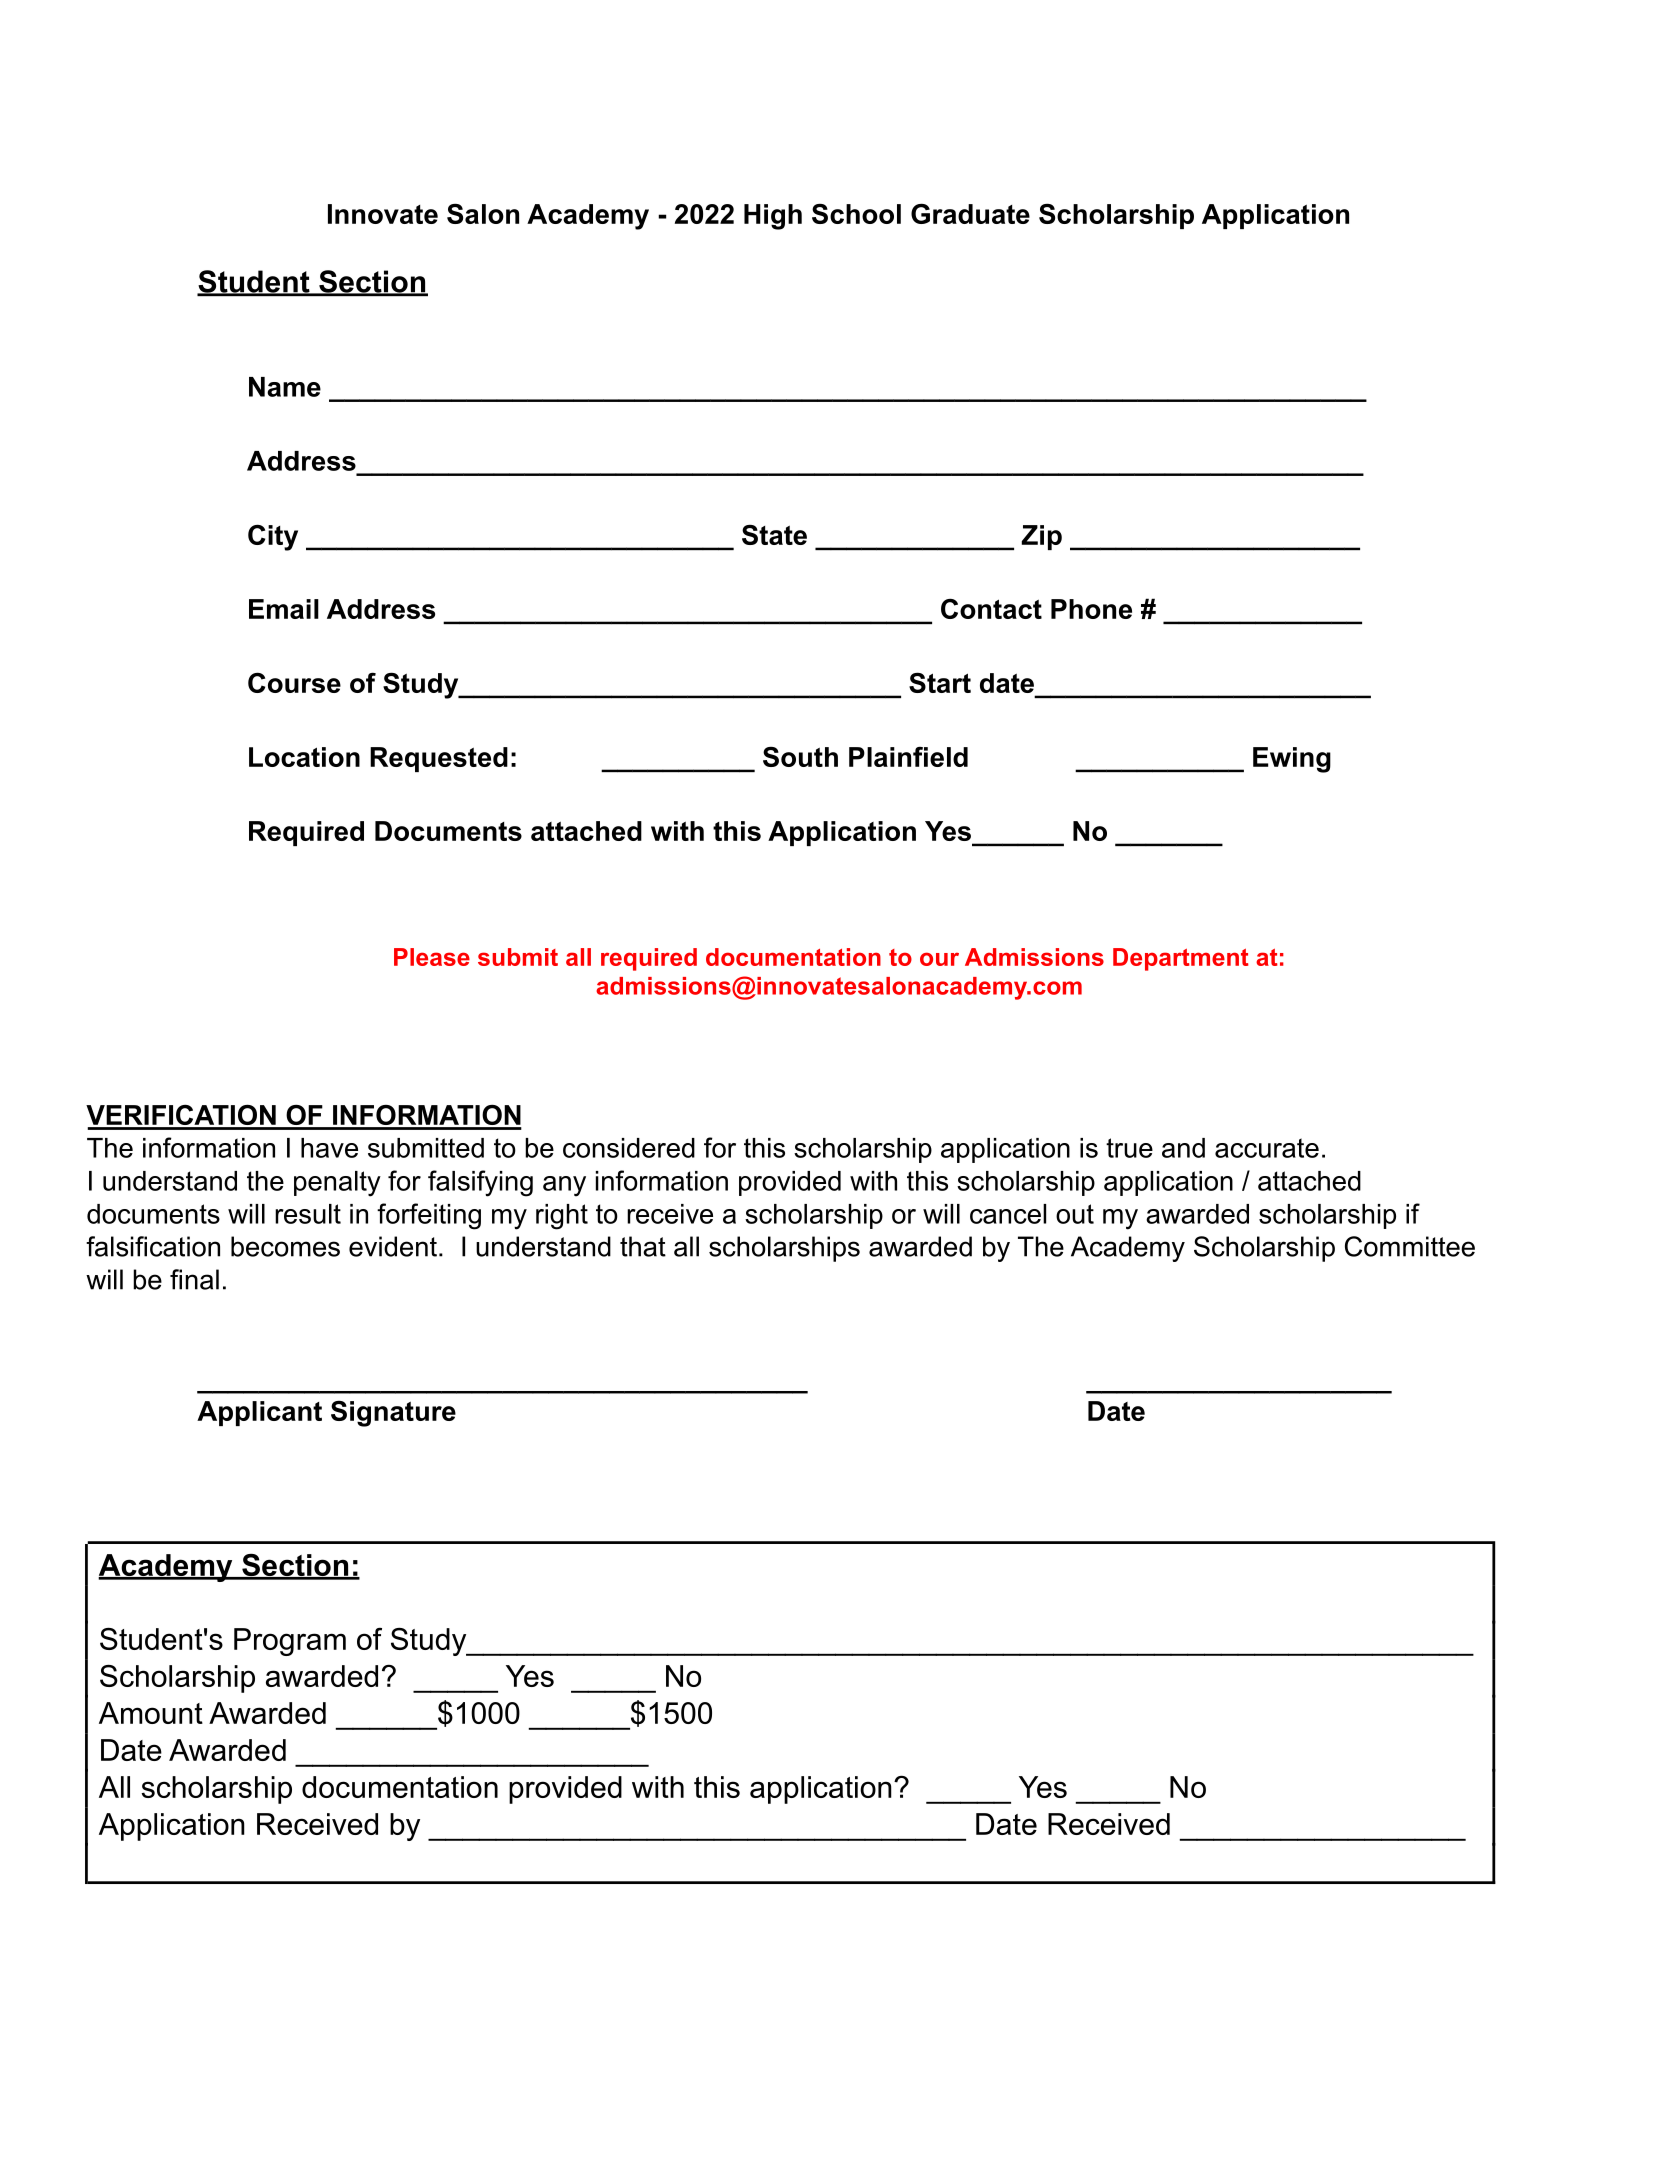 The image size is (1679, 2172). Describe the element at coordinates (290, 1642) in the screenshot. I see `Program` at that location.
